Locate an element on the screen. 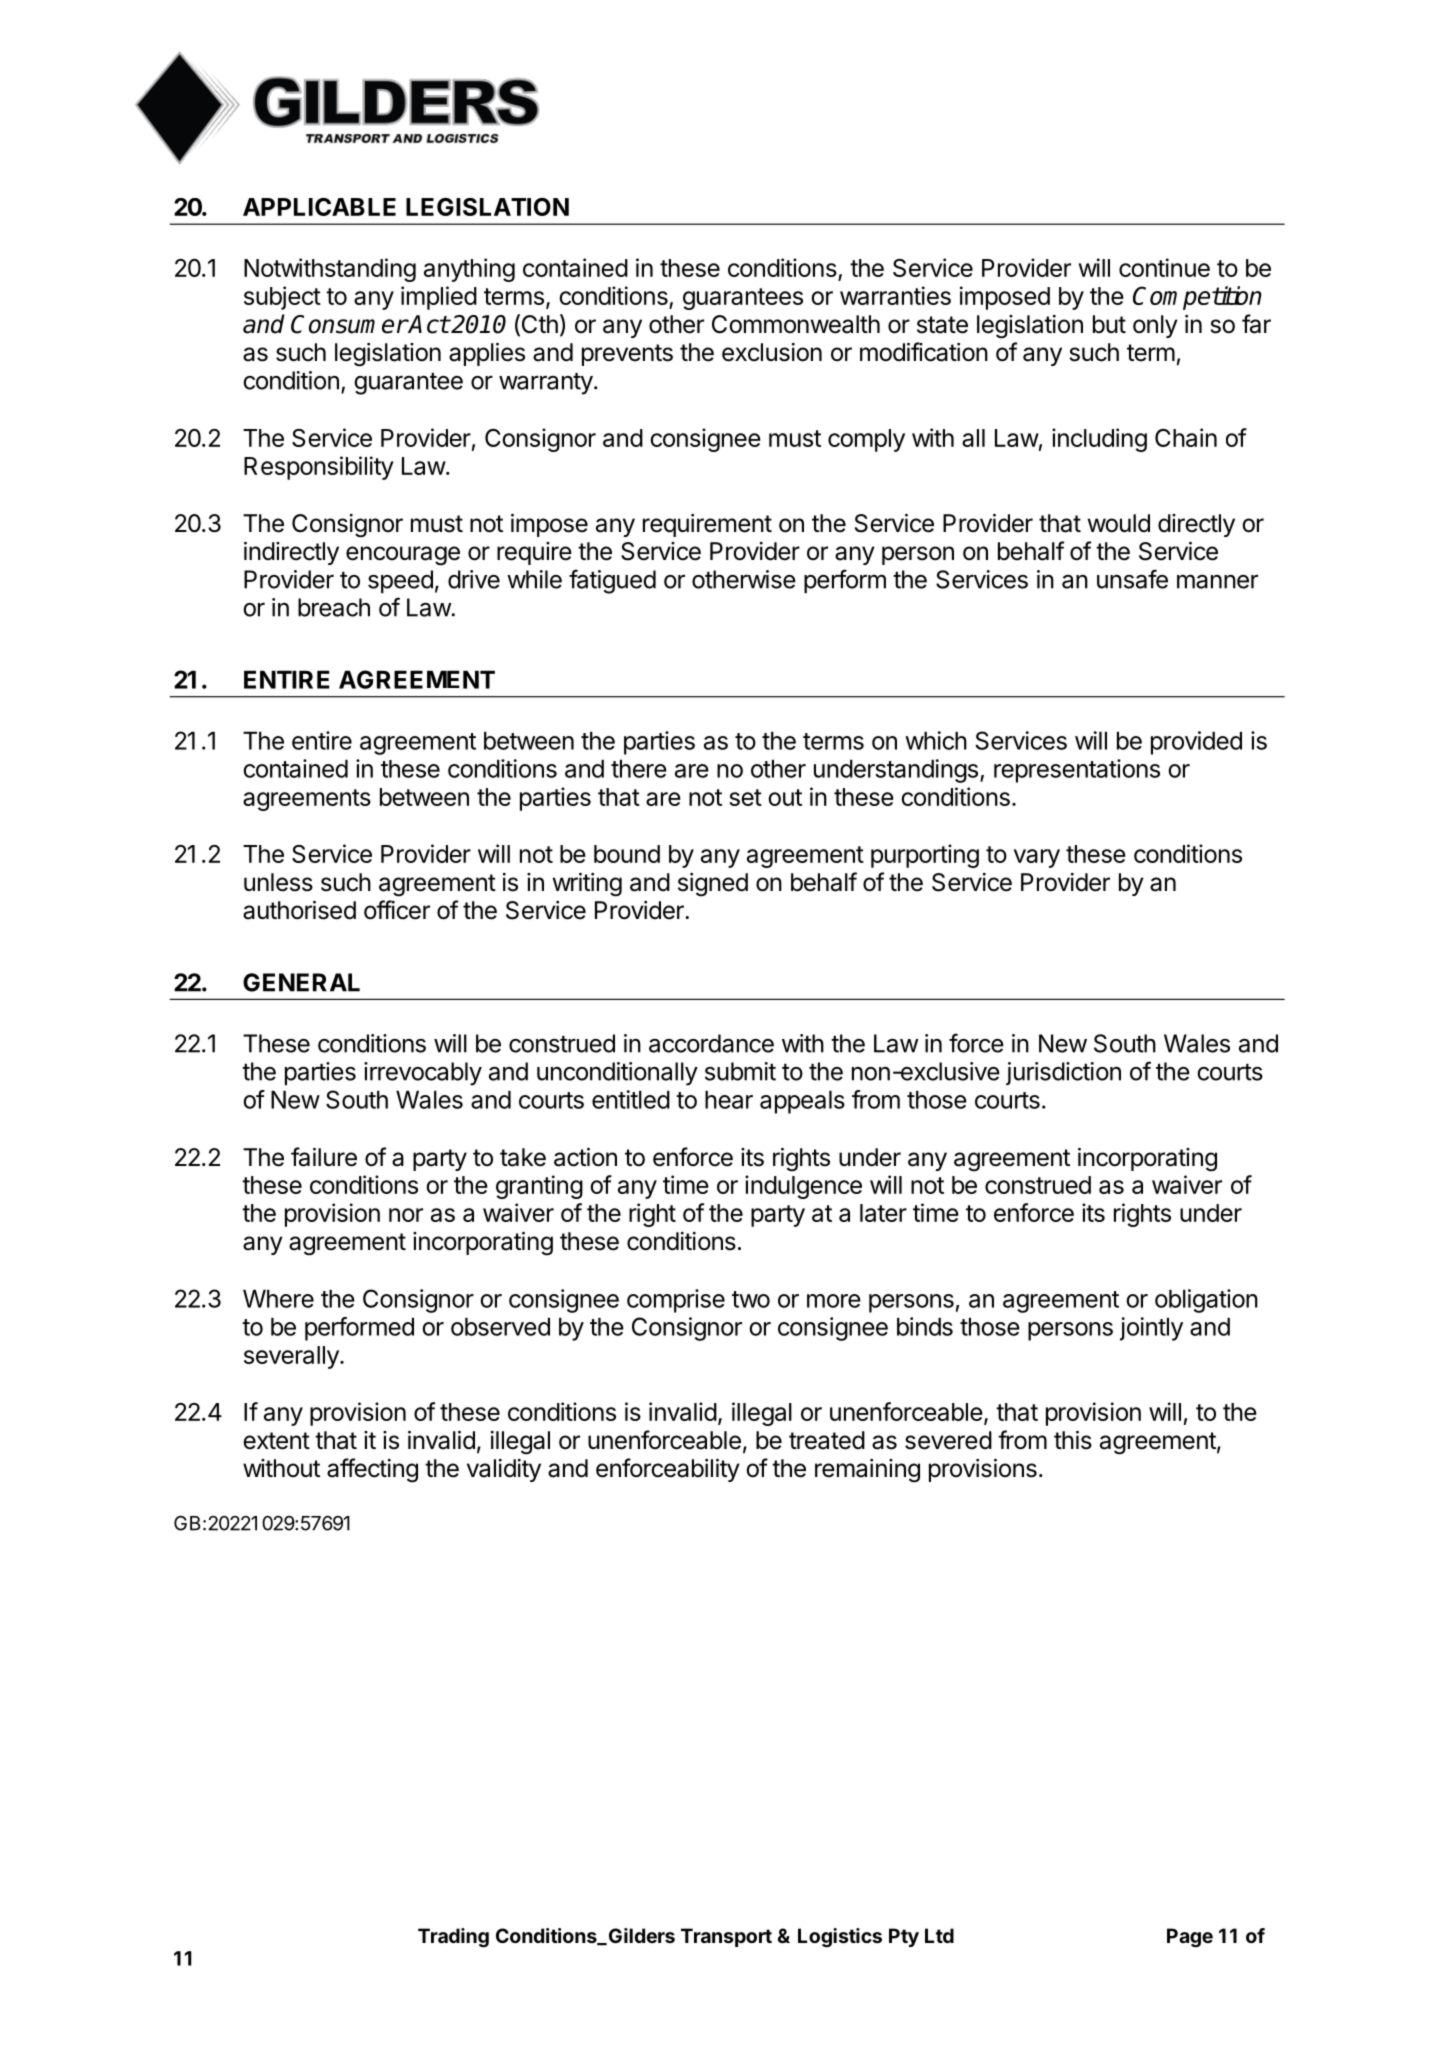 The width and height of the screenshot is (1454, 2056). indulgence is located at coordinates (803, 1187).
